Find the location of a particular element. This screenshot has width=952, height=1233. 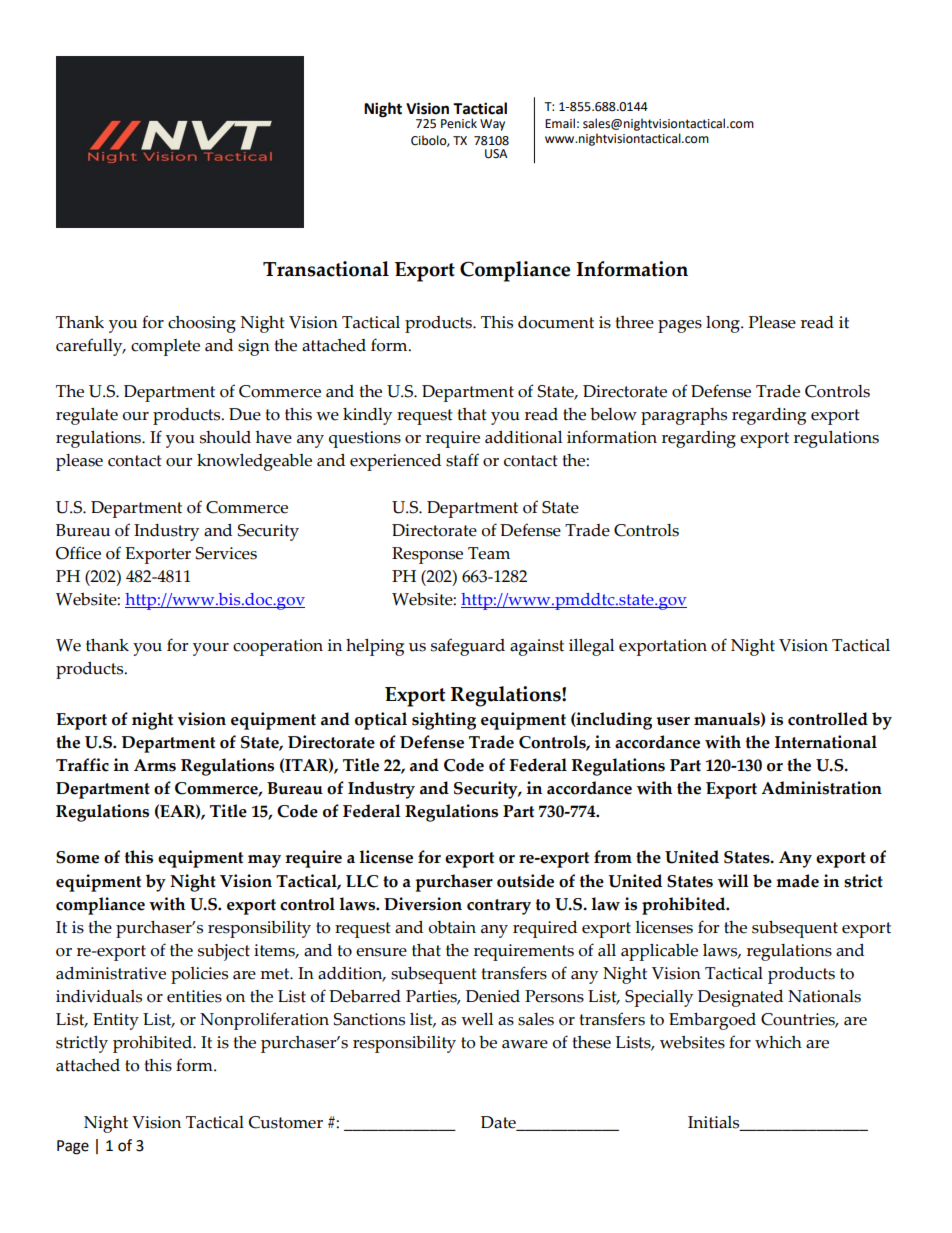

which is located at coordinates (778, 1042).
